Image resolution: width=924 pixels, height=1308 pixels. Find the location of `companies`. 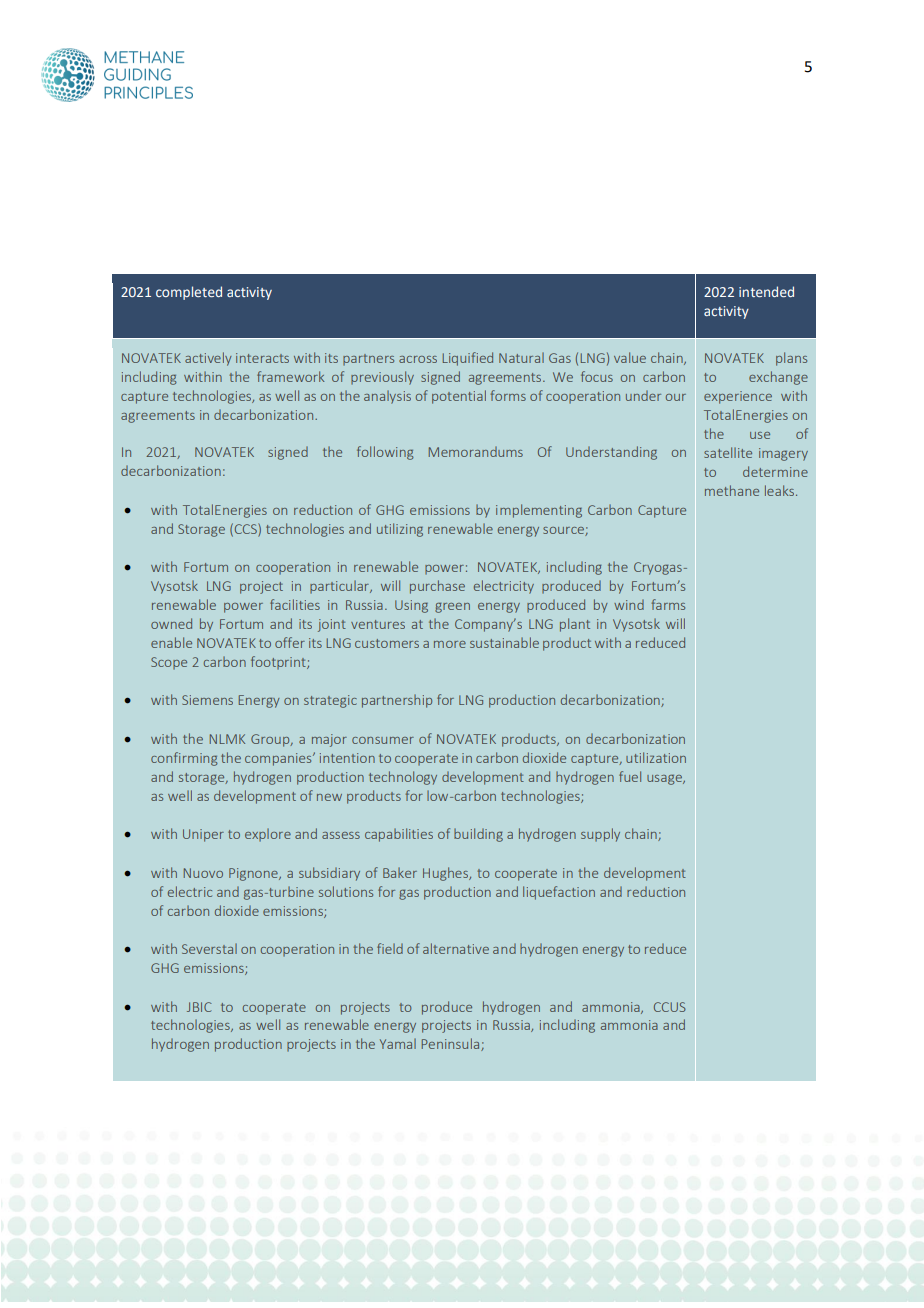

companies is located at coordinates (279, 759).
